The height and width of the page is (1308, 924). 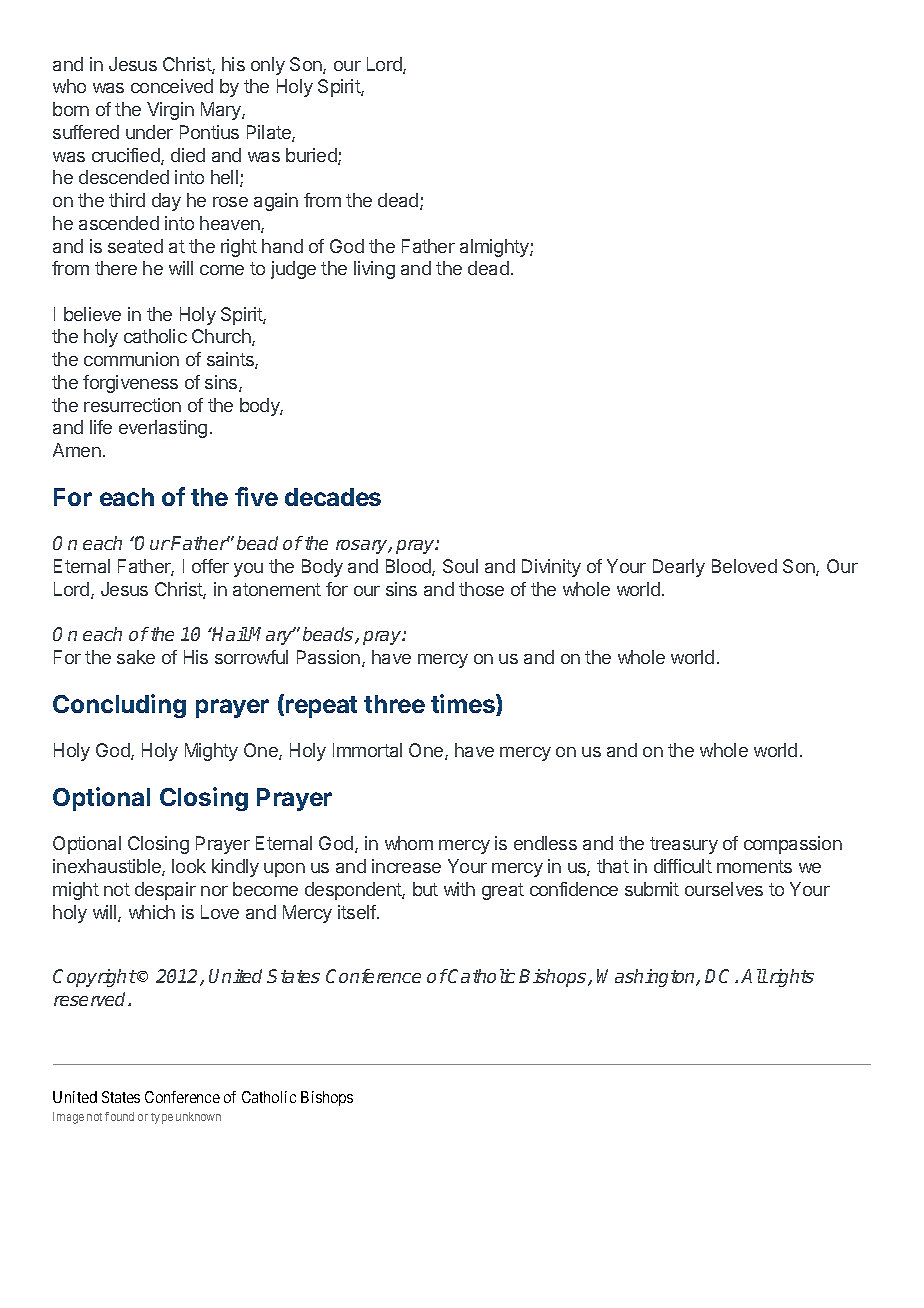 What do you see at coordinates (684, 845) in the page?
I see `treasury` at bounding box center [684, 845].
